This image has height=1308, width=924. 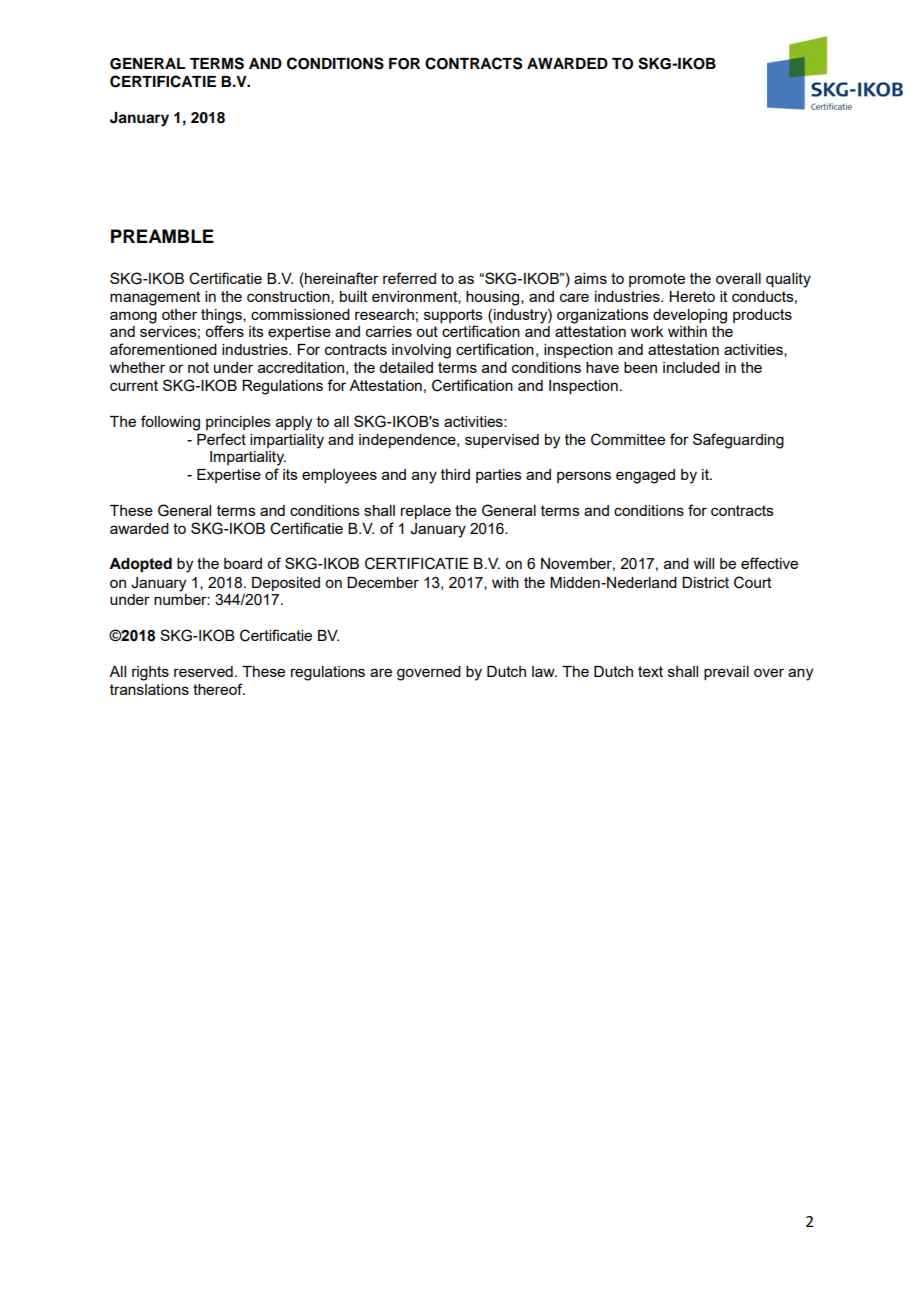 I want to click on offers, so click(x=224, y=330).
